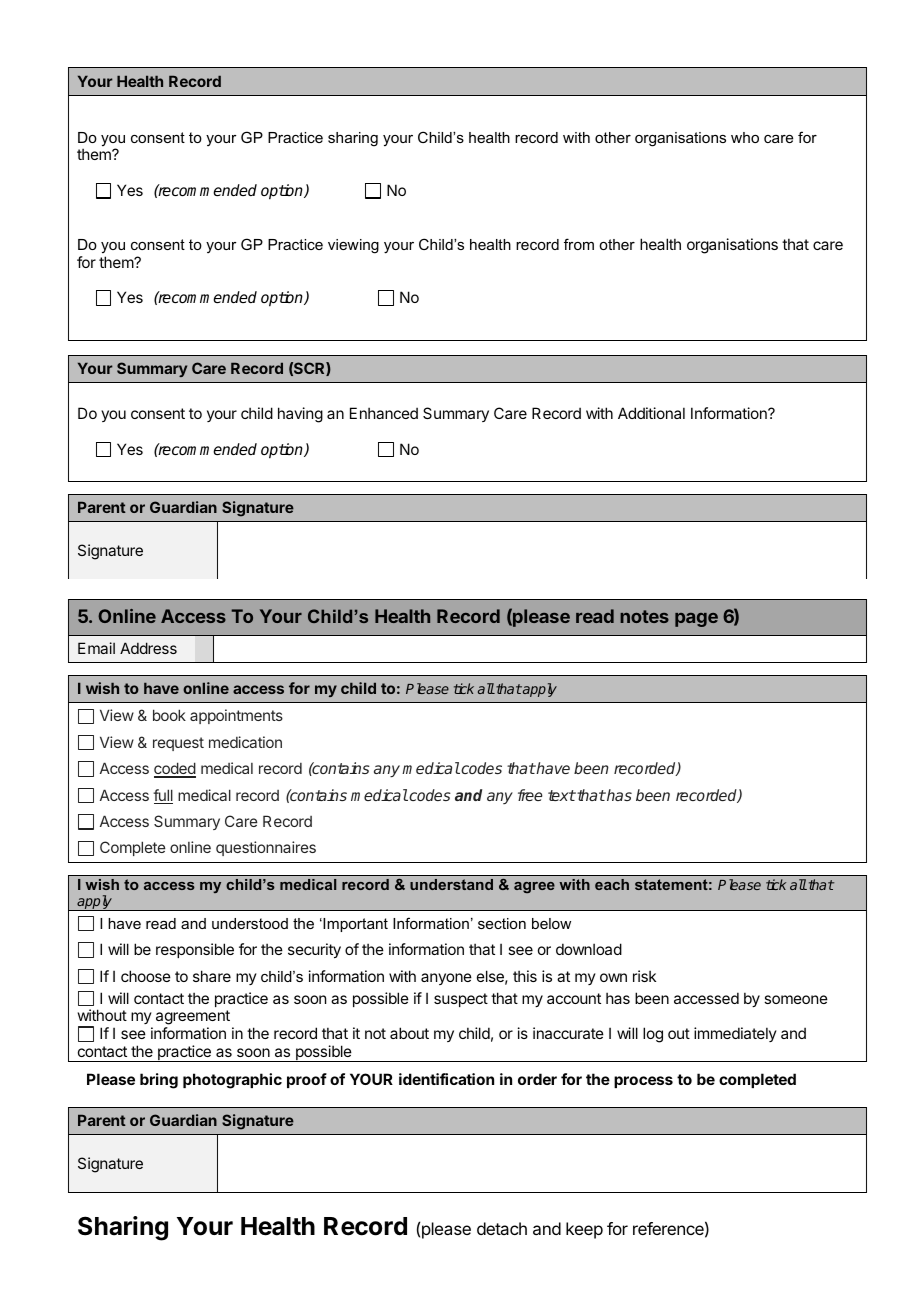  I want to click on free, so click(530, 795).
